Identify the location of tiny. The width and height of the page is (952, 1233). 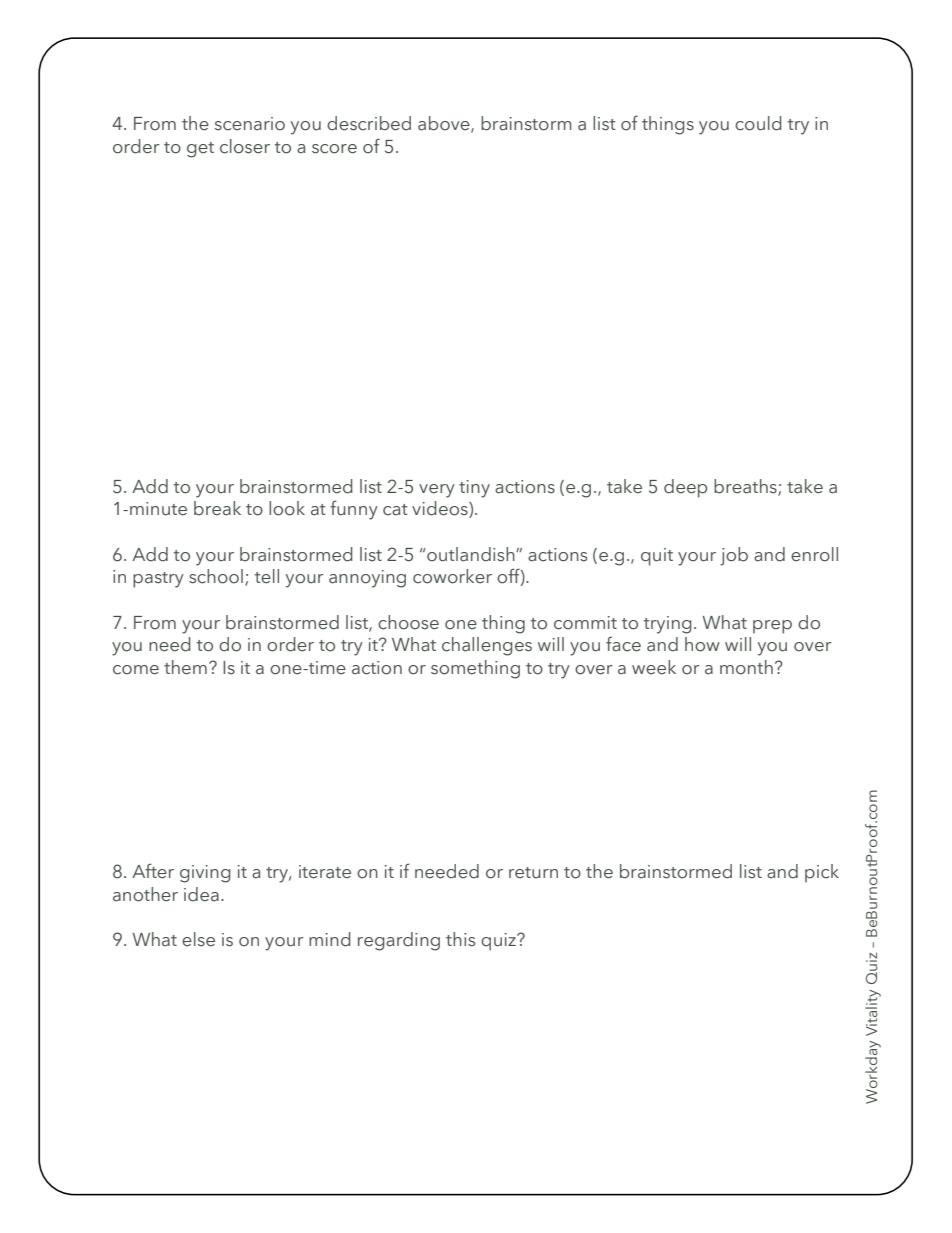
(474, 489).
